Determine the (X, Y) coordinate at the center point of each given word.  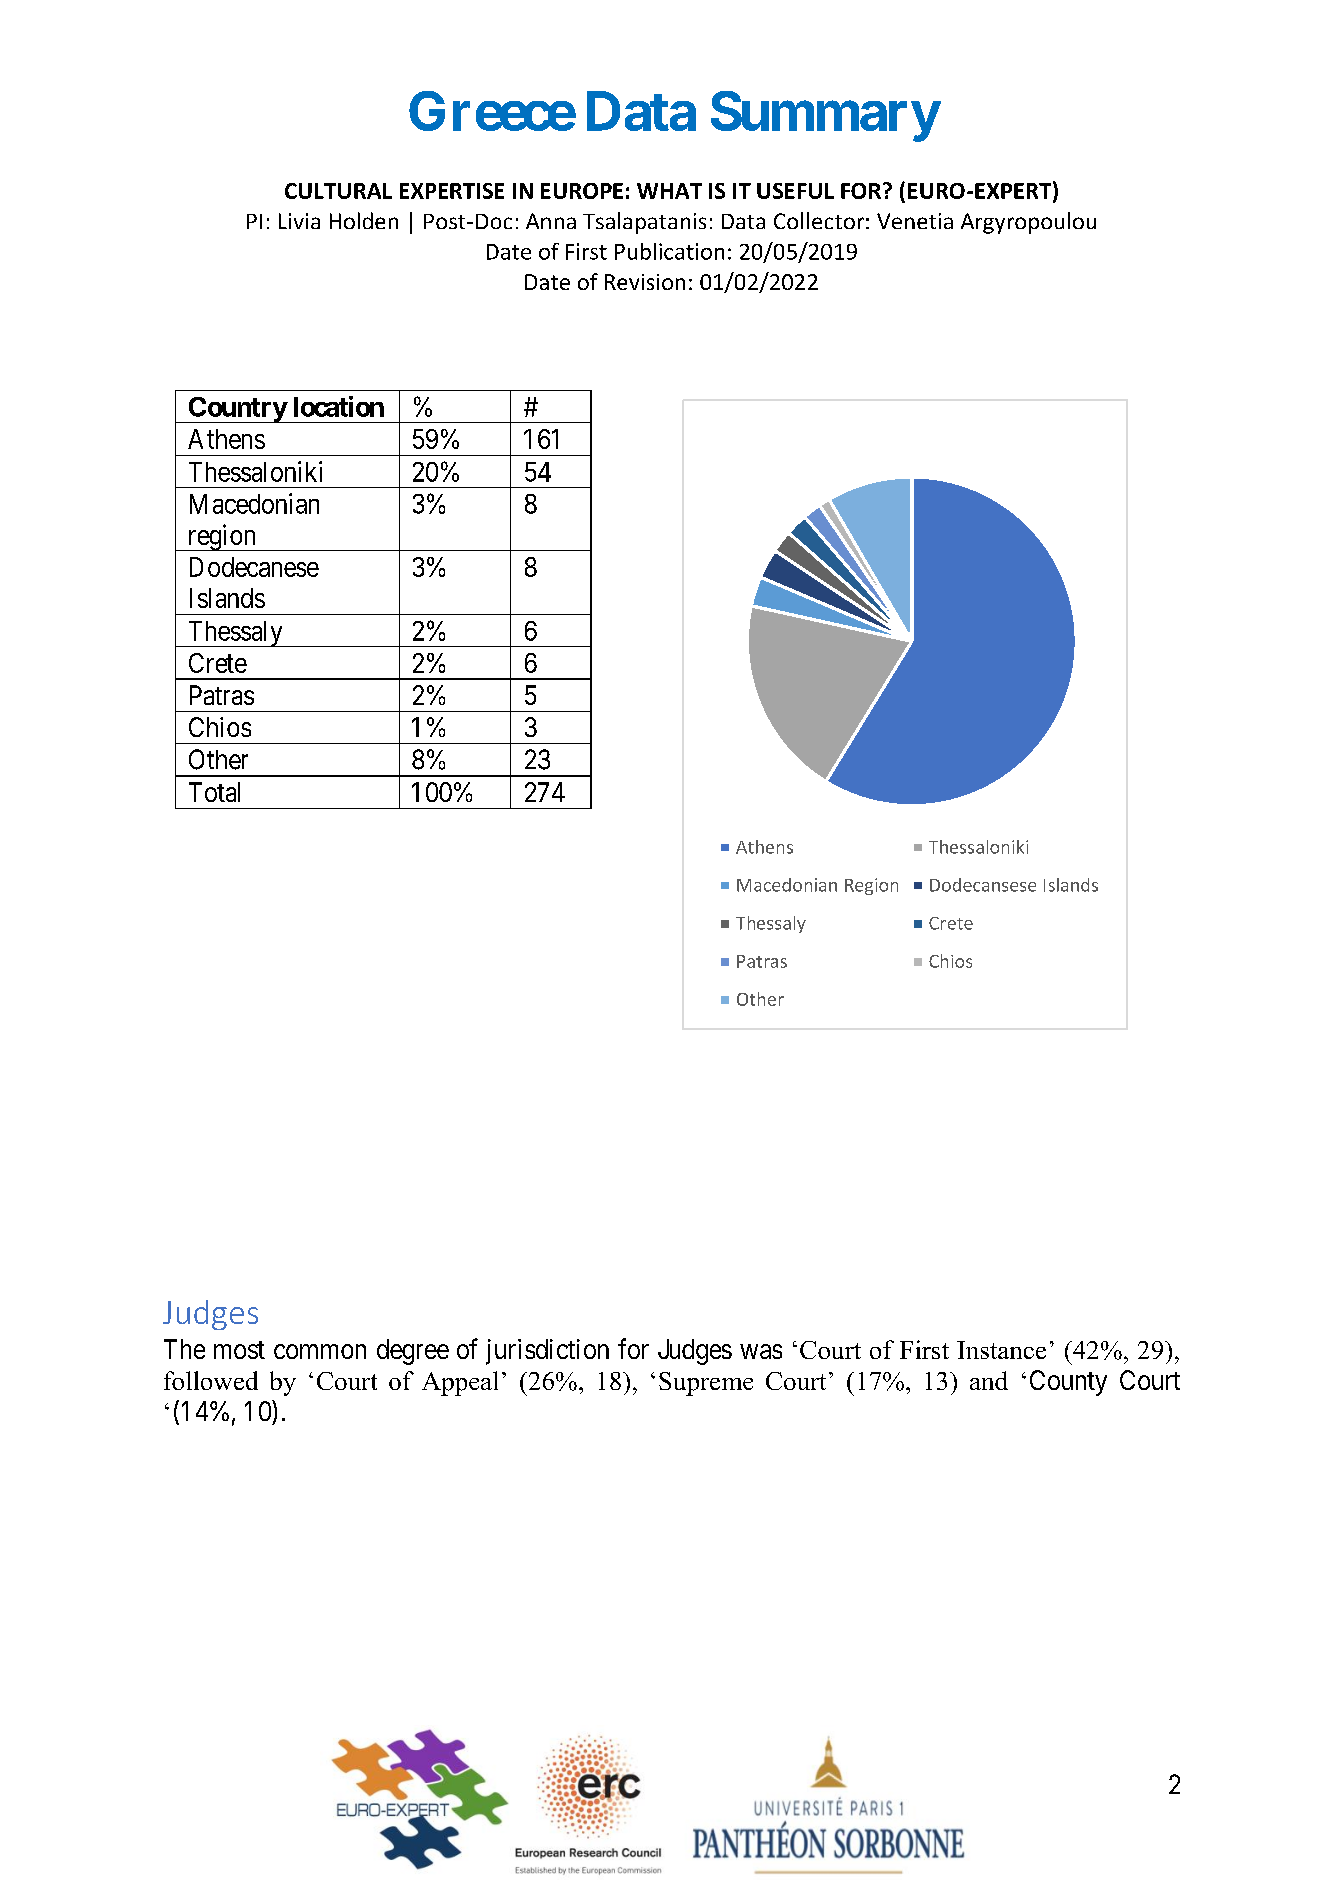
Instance (1001, 1350)
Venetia (915, 221)
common (320, 1351)
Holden (364, 220)
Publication (669, 251)
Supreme (706, 1384)
